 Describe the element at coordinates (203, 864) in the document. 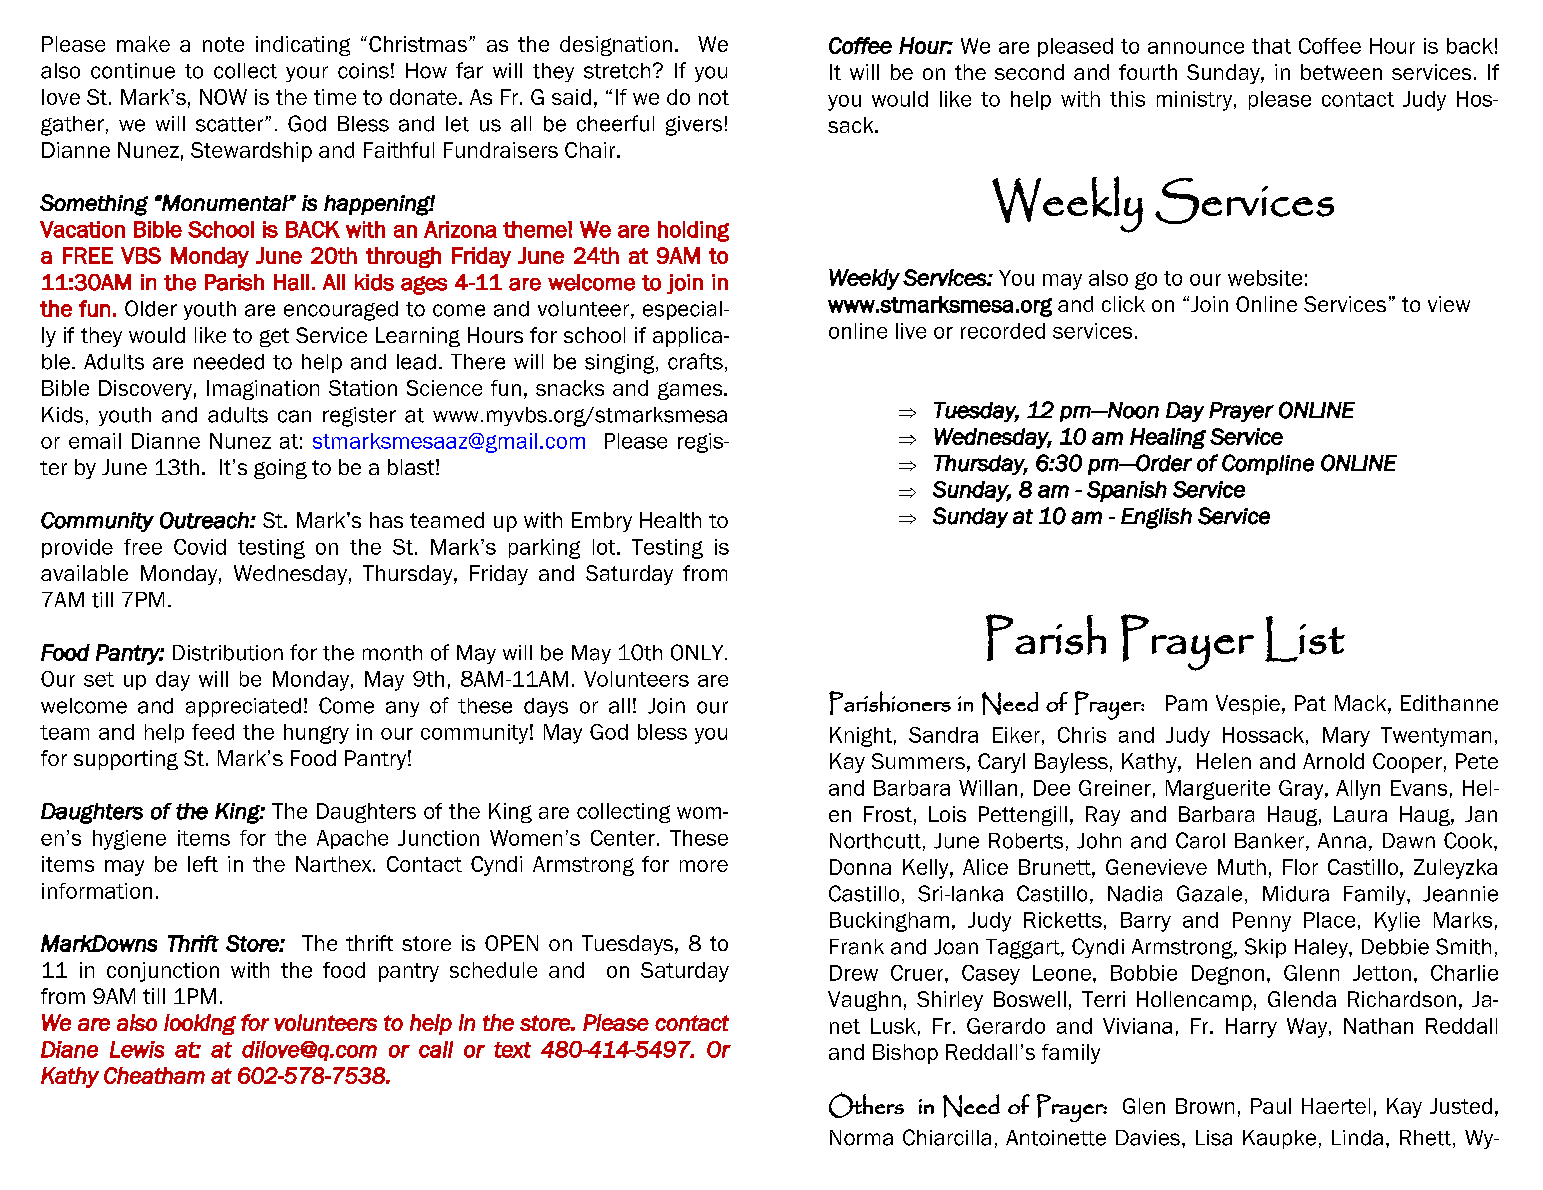

I see `left` at that location.
